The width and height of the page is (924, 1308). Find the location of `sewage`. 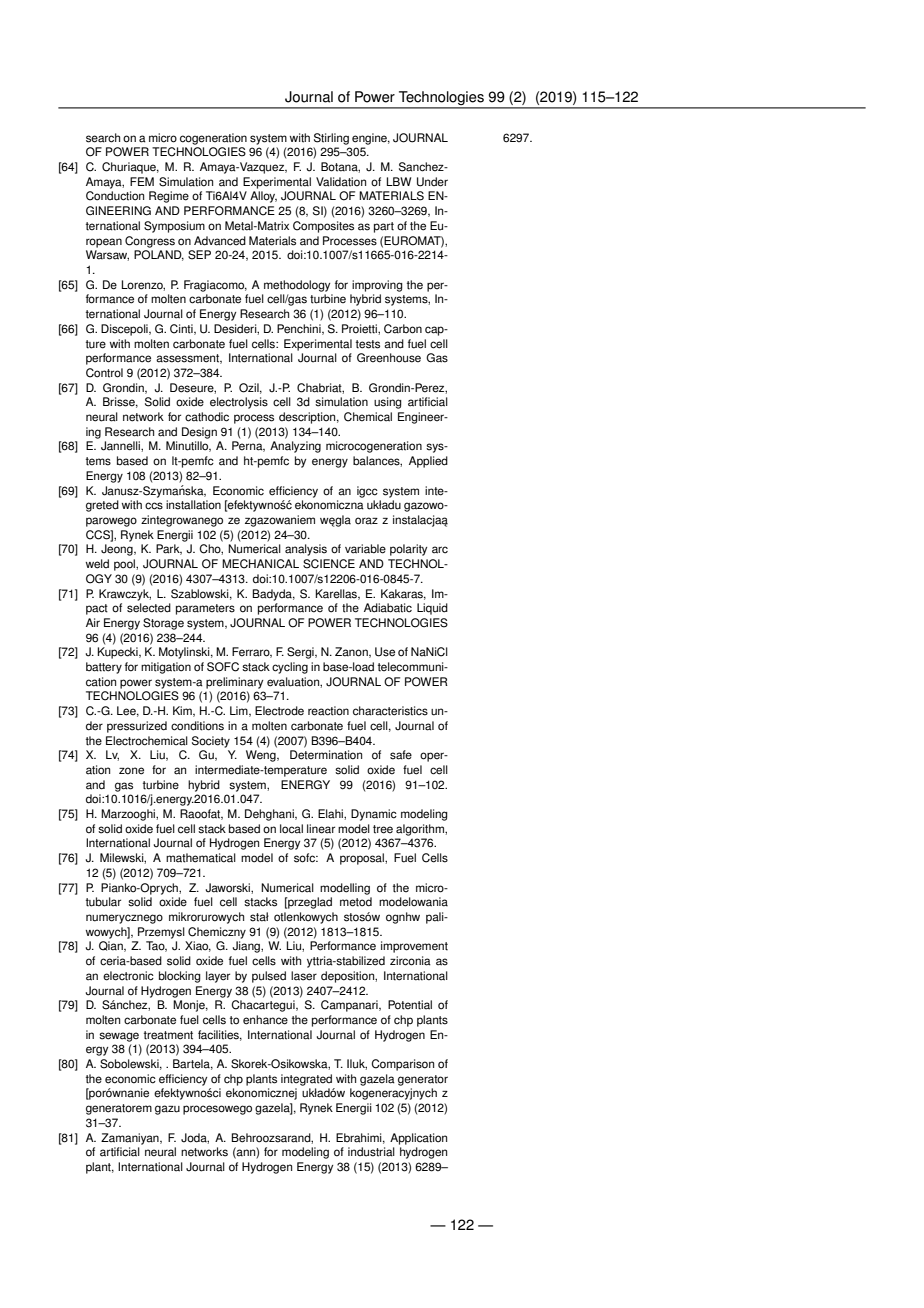

sewage is located at coordinates (119, 1037).
